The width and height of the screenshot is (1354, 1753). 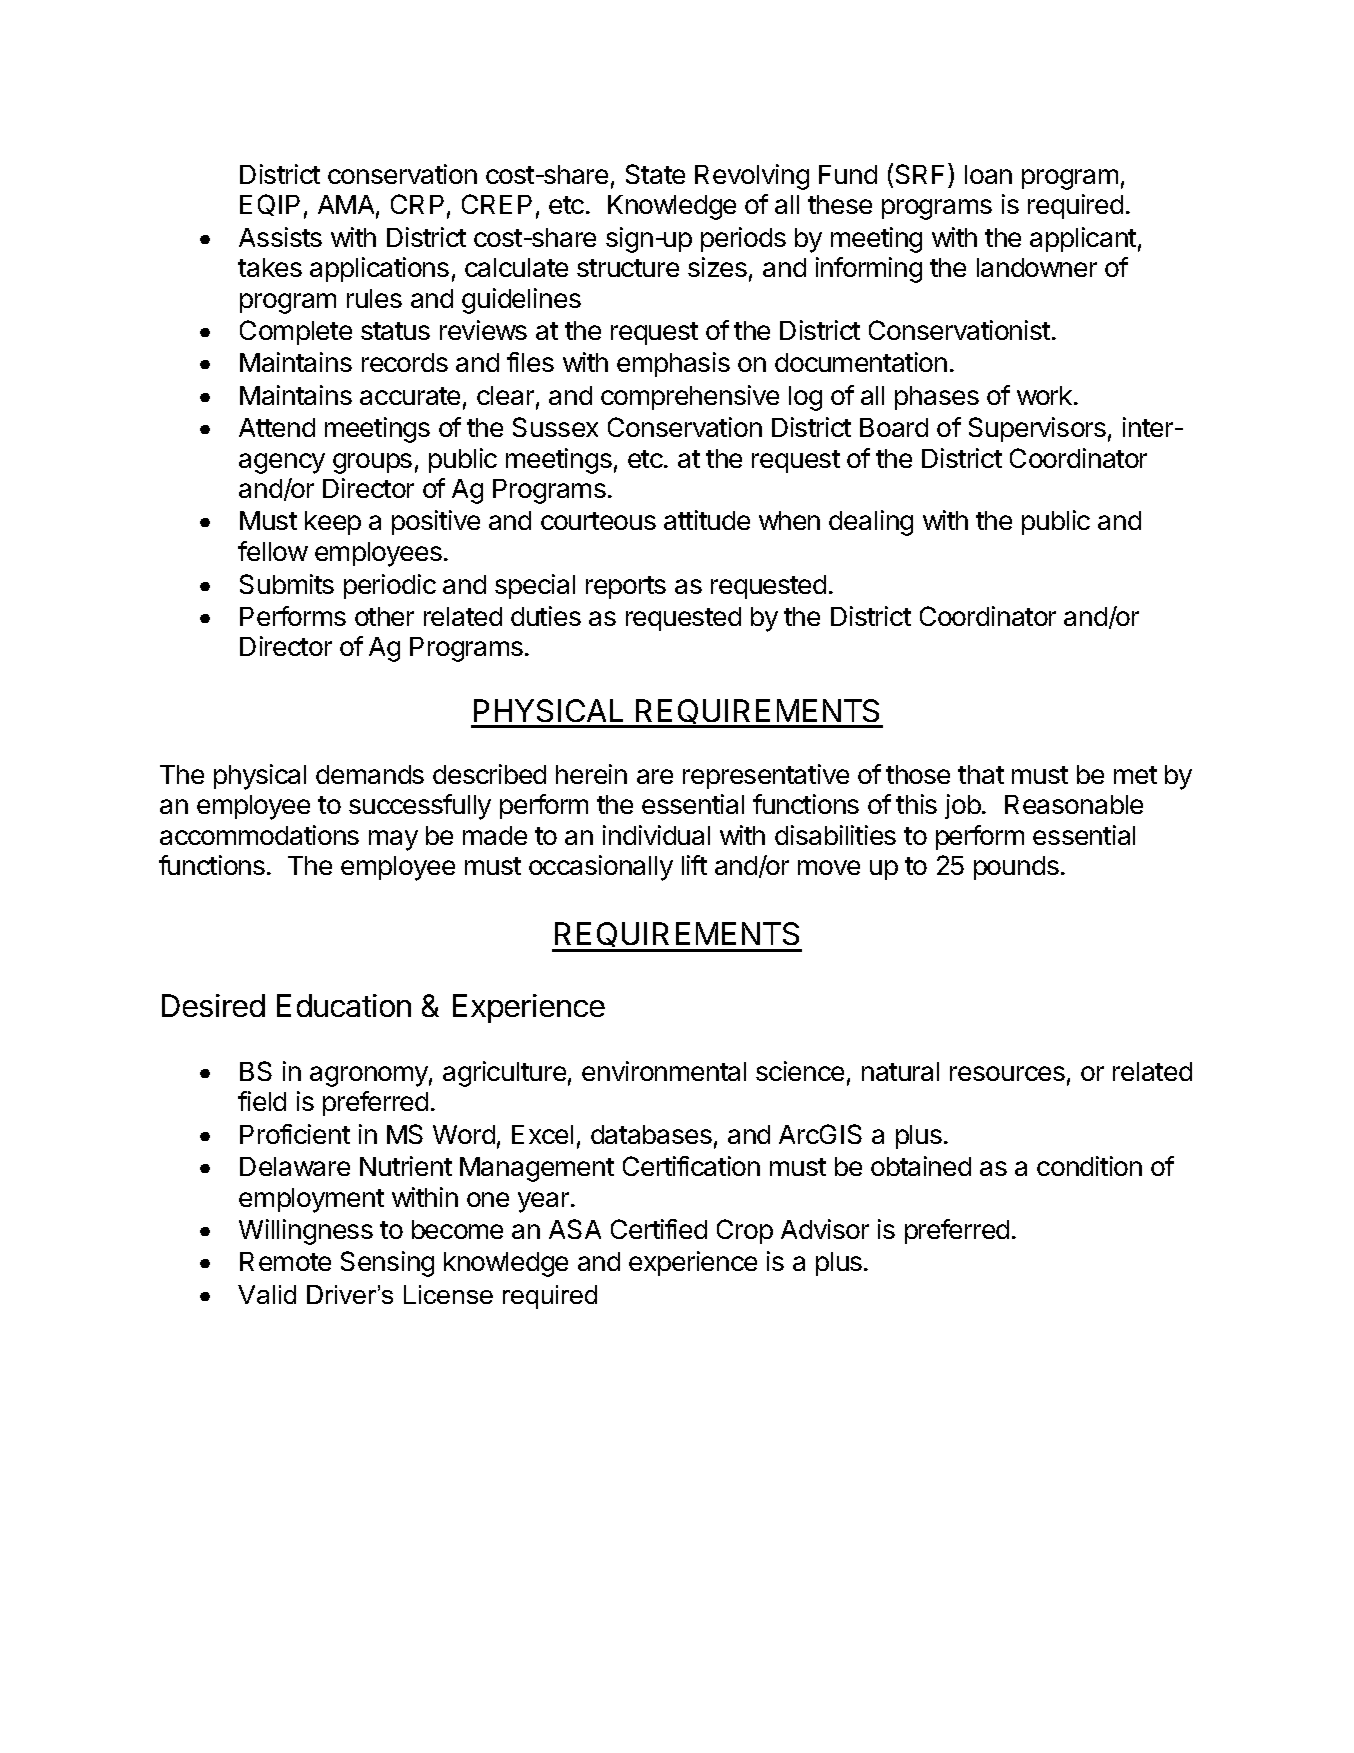 What do you see at coordinates (655, 174) in the screenshot?
I see `State` at bounding box center [655, 174].
